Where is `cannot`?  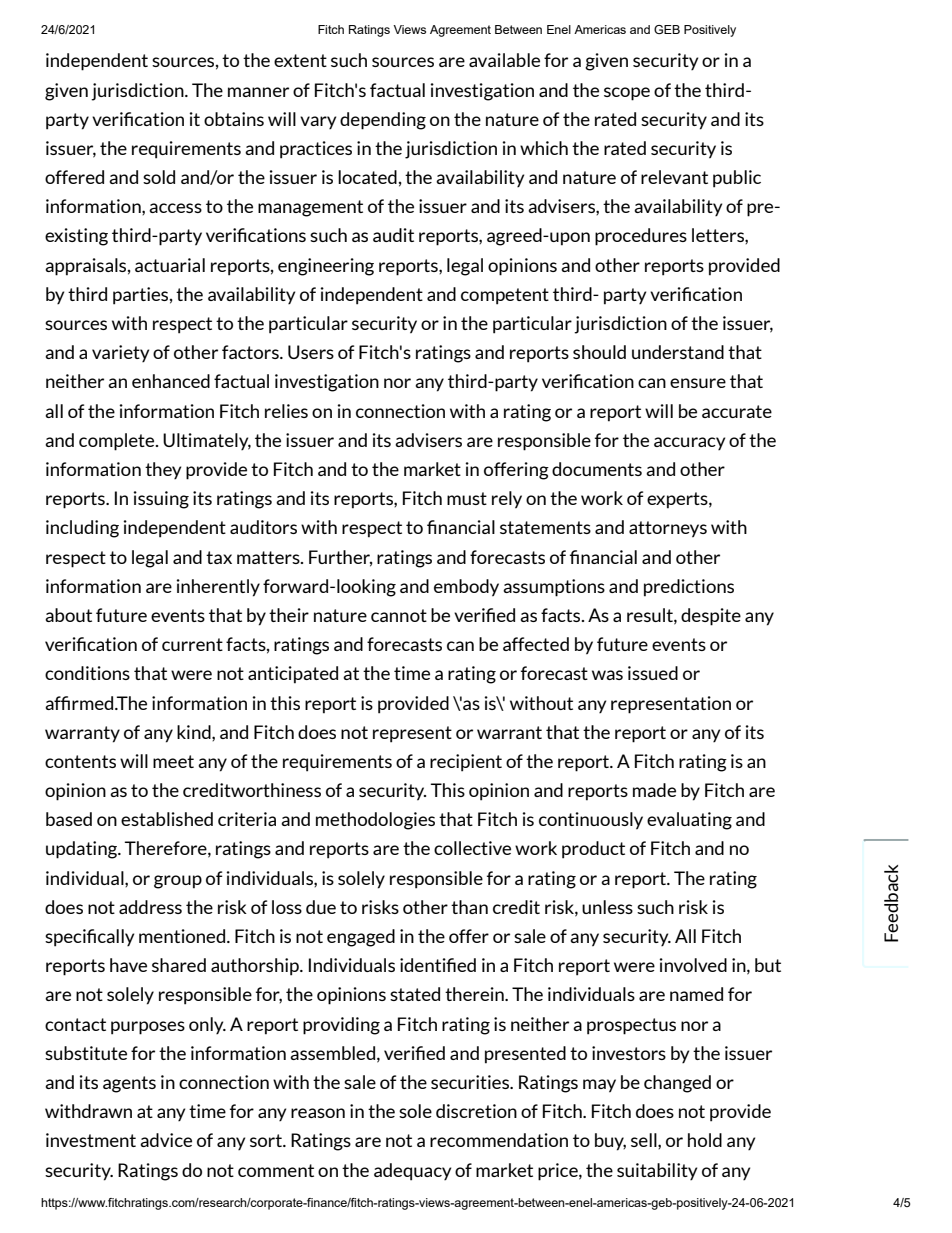
cannot is located at coordinates (399, 615).
